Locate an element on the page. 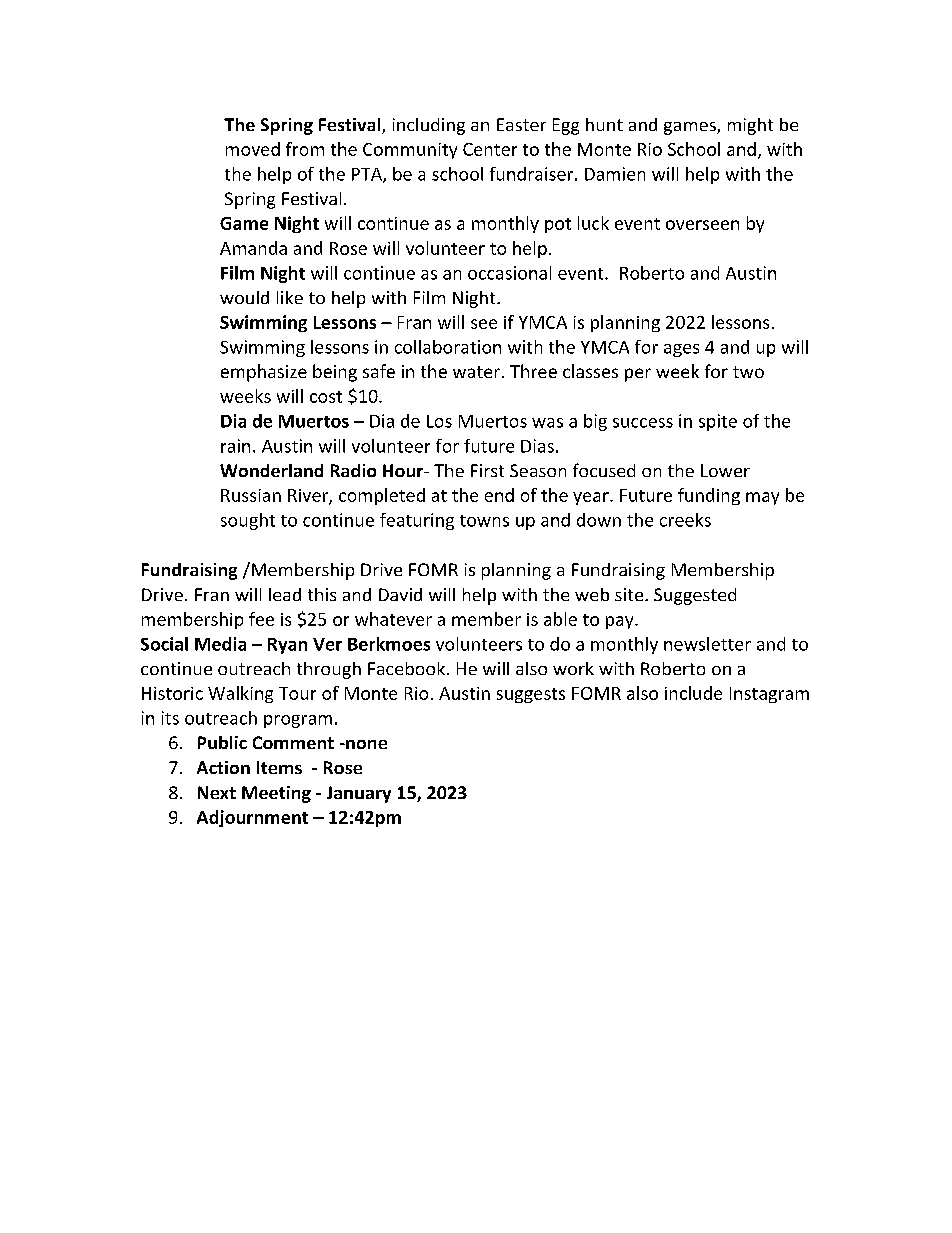 This image has width=952, height=1233. Center is located at coordinates (490, 149).
